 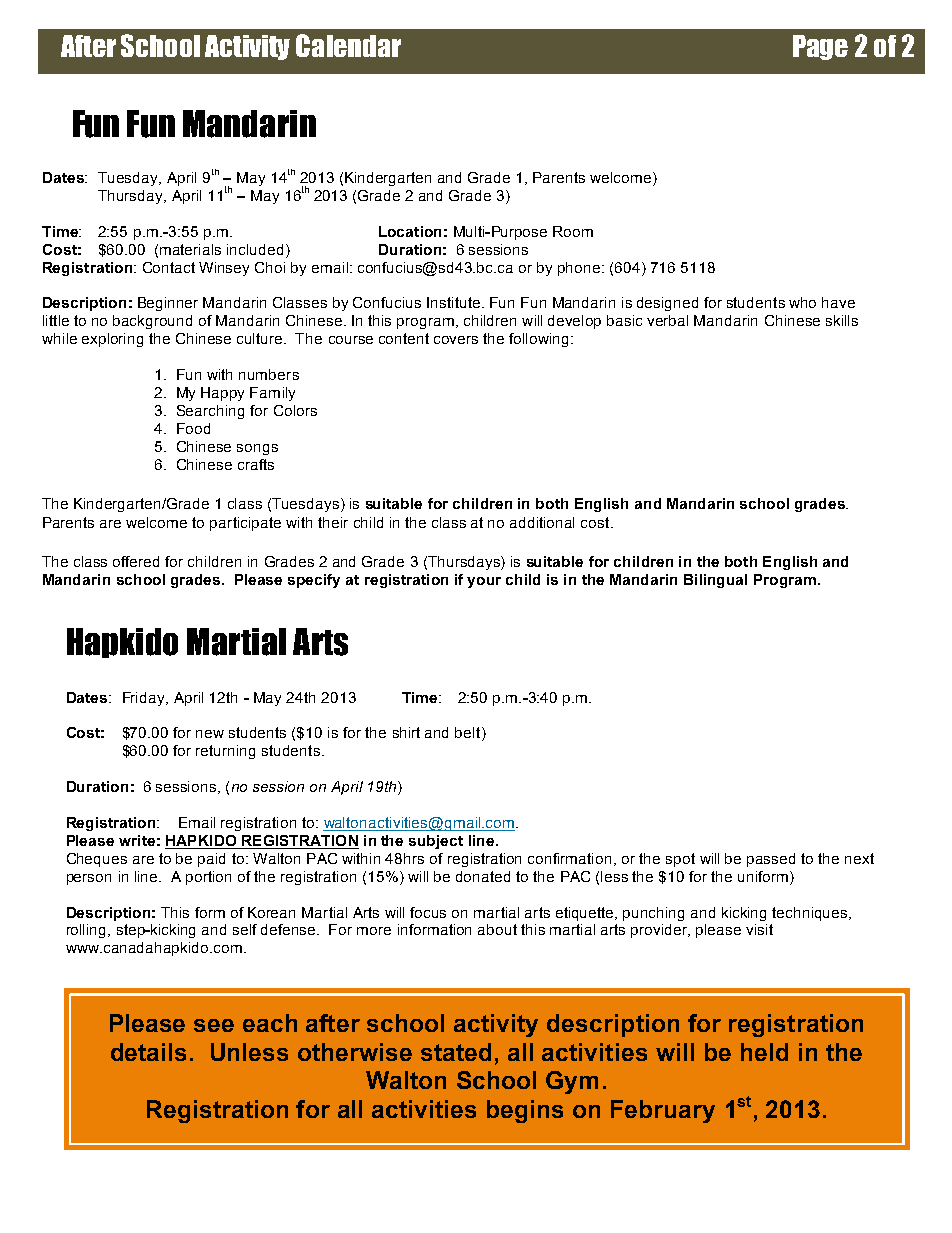 I want to click on stated, so click(x=456, y=1052).
